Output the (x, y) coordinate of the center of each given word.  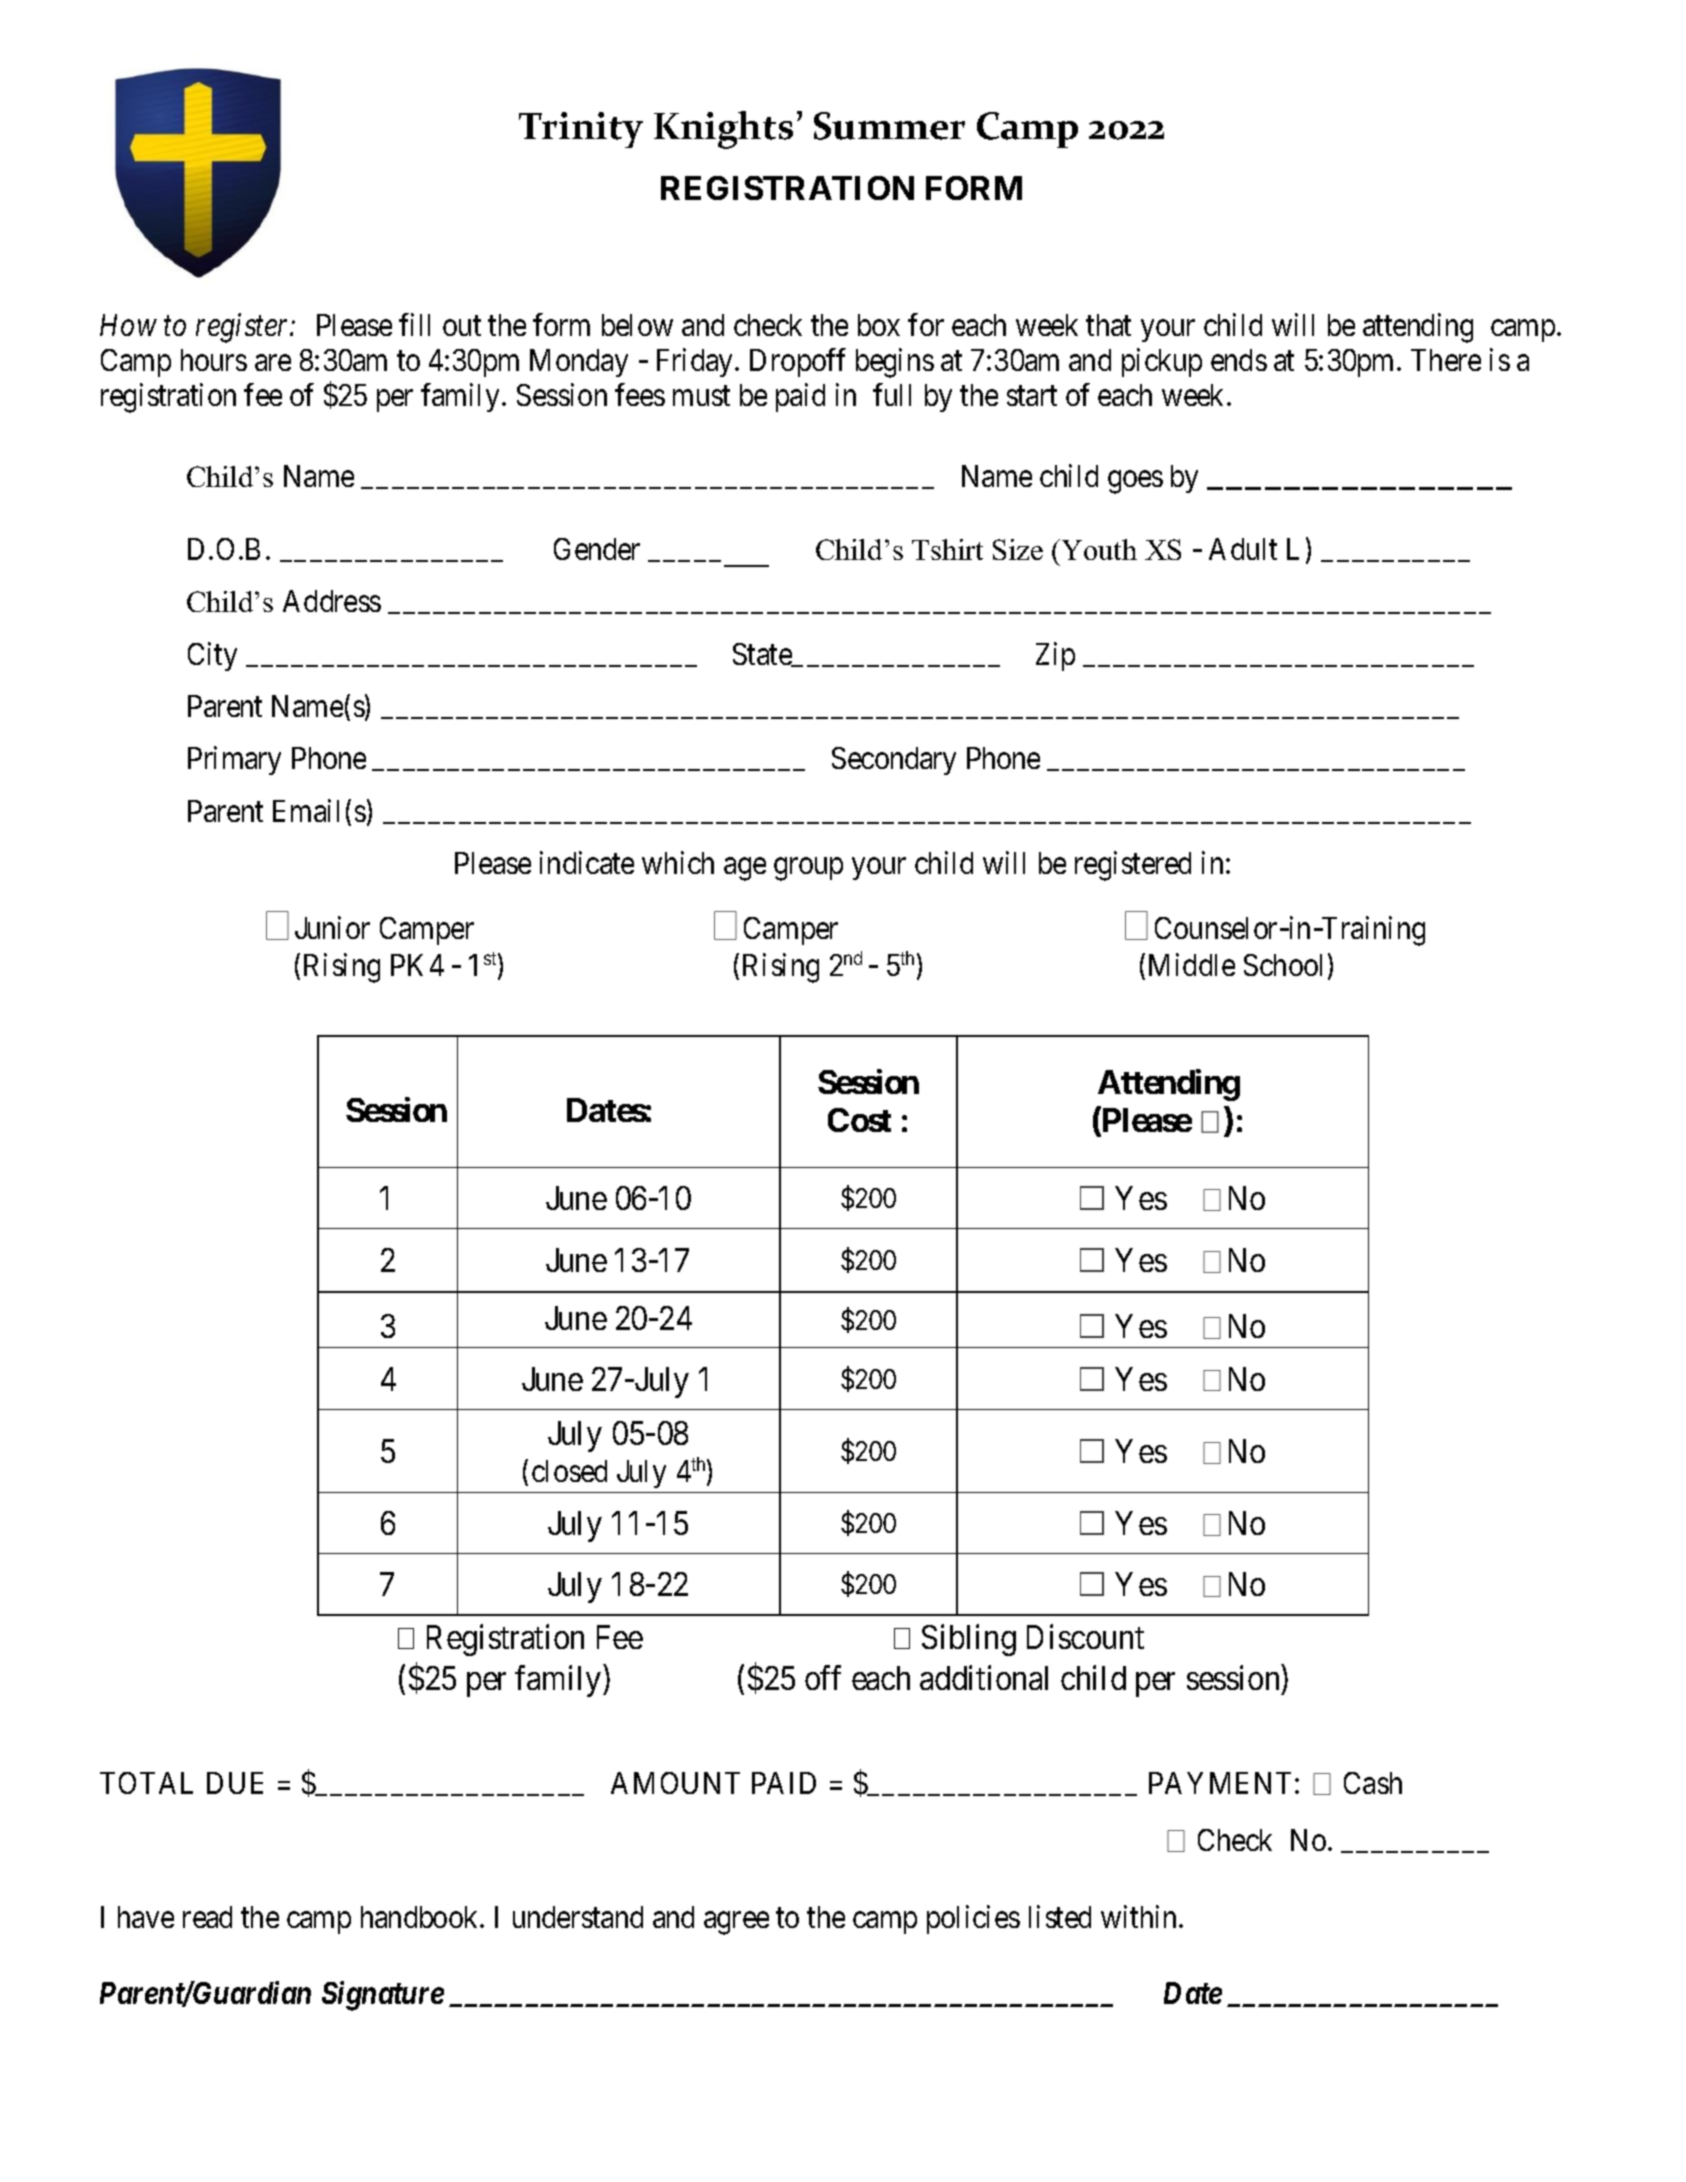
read (207, 1917)
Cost (859, 1120)
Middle (1192, 965)
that (1108, 325)
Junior (332, 927)
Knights (723, 130)
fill (414, 324)
